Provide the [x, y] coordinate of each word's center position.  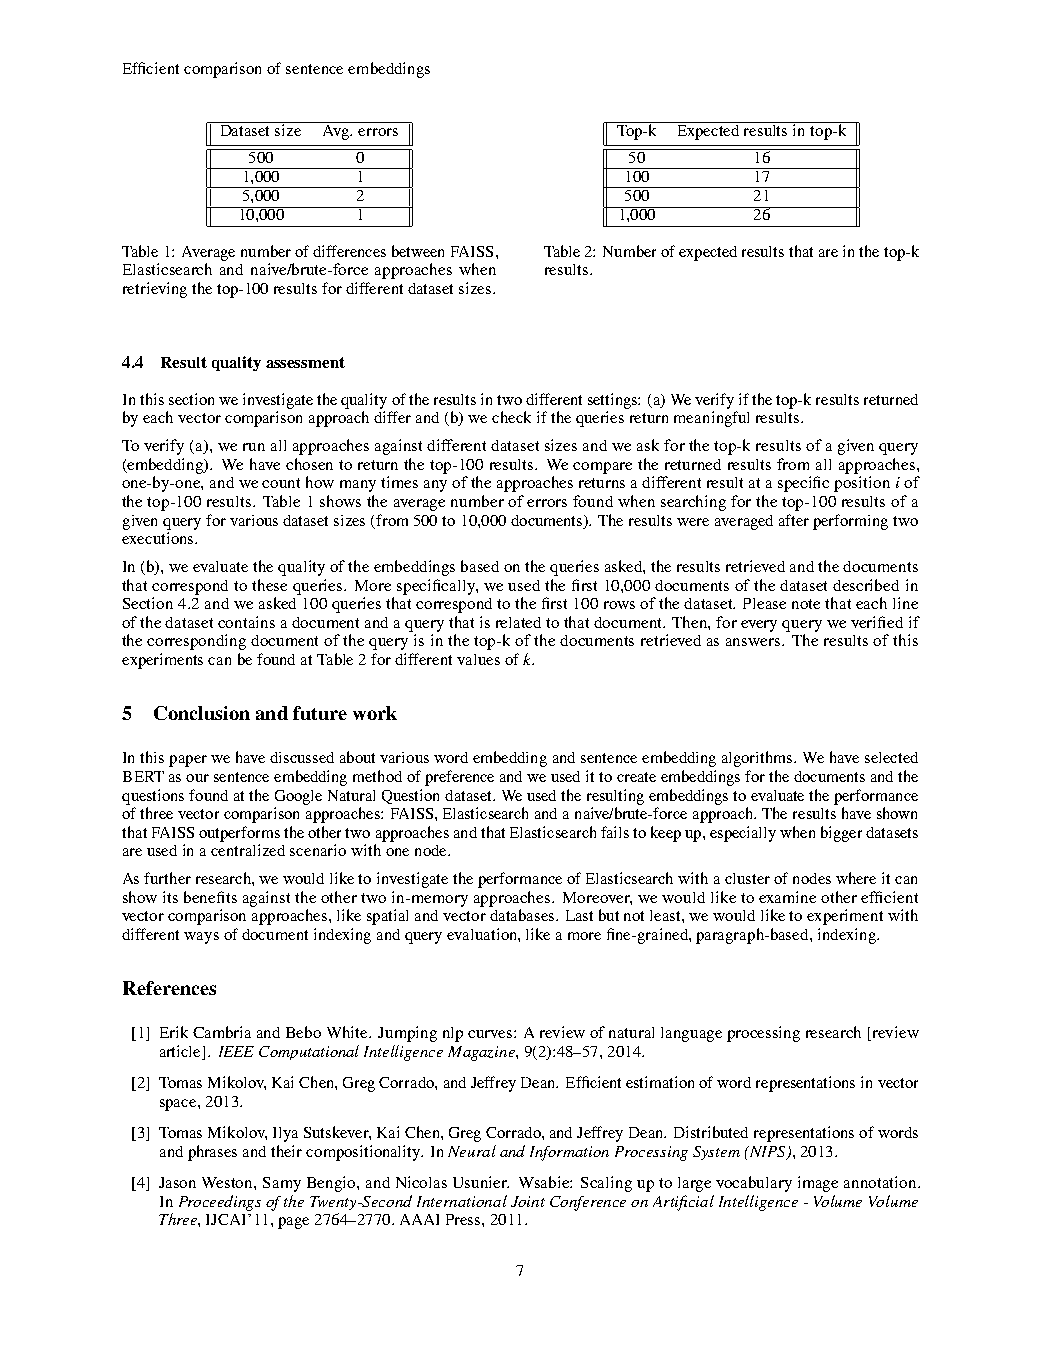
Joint [528, 1201]
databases [524, 915]
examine [787, 897]
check [511, 417]
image [818, 1184]
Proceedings [220, 1203]
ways [201, 938]
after [794, 520]
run [254, 447]
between [418, 251]
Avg [336, 131]
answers [754, 642]
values [478, 659]
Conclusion [202, 713]
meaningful [711, 419]
